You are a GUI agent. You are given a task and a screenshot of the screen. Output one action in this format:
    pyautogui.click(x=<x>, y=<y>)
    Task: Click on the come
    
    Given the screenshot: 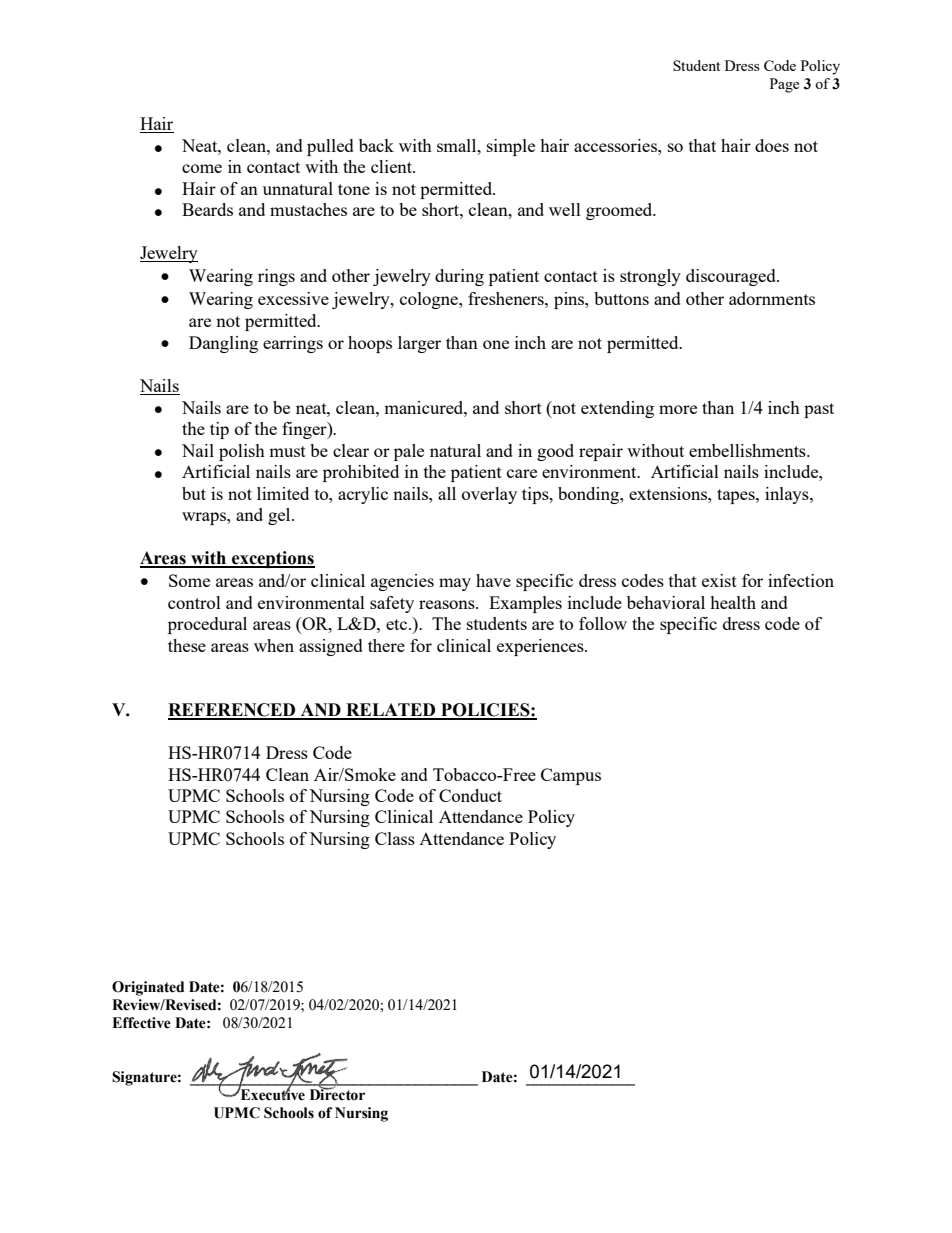 What is the action you would take?
    pyautogui.click(x=202, y=168)
